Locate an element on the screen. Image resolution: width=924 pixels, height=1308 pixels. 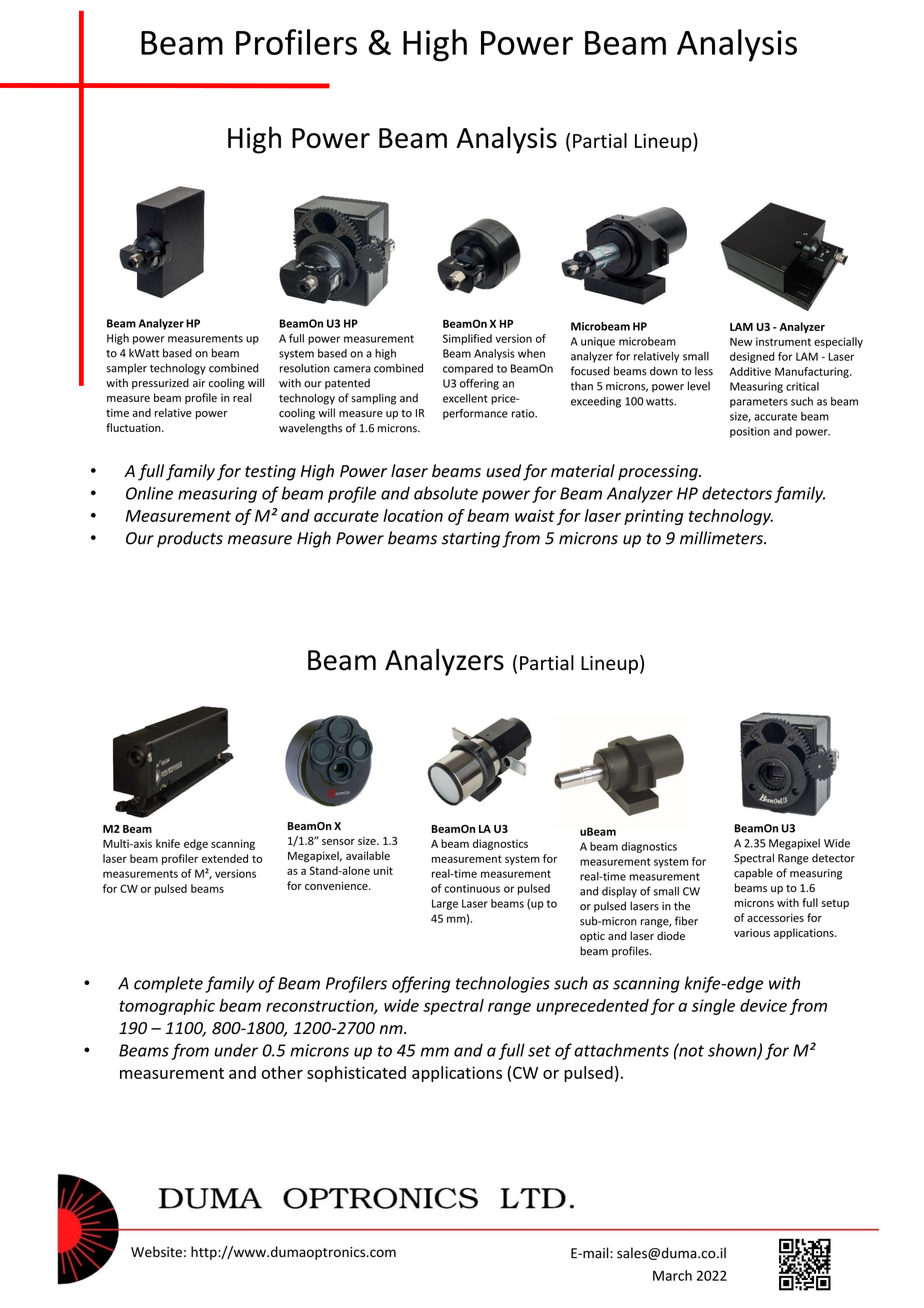
extended is located at coordinates (225, 858).
